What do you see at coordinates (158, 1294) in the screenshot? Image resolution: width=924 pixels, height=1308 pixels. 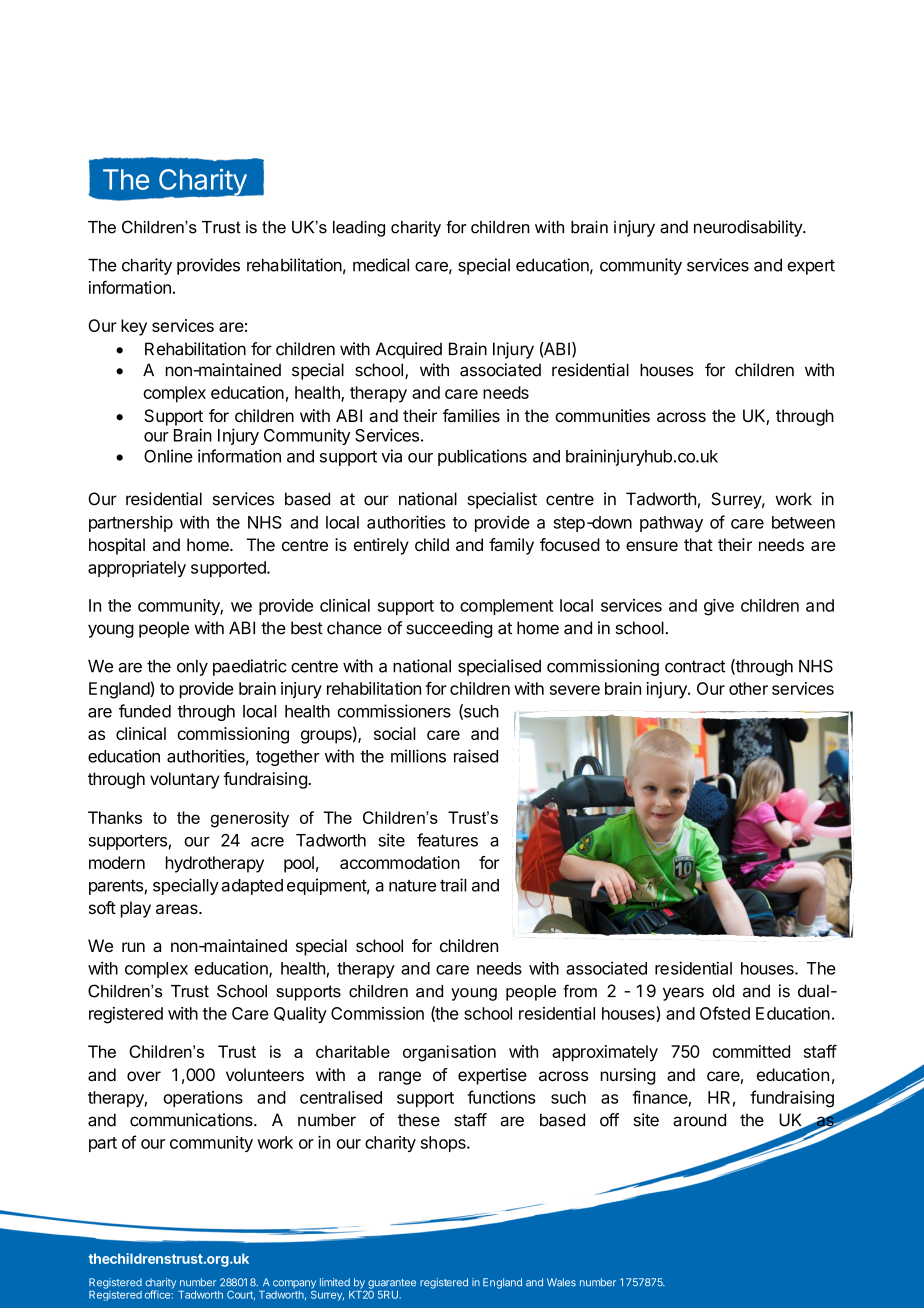 I see `office` at bounding box center [158, 1294].
